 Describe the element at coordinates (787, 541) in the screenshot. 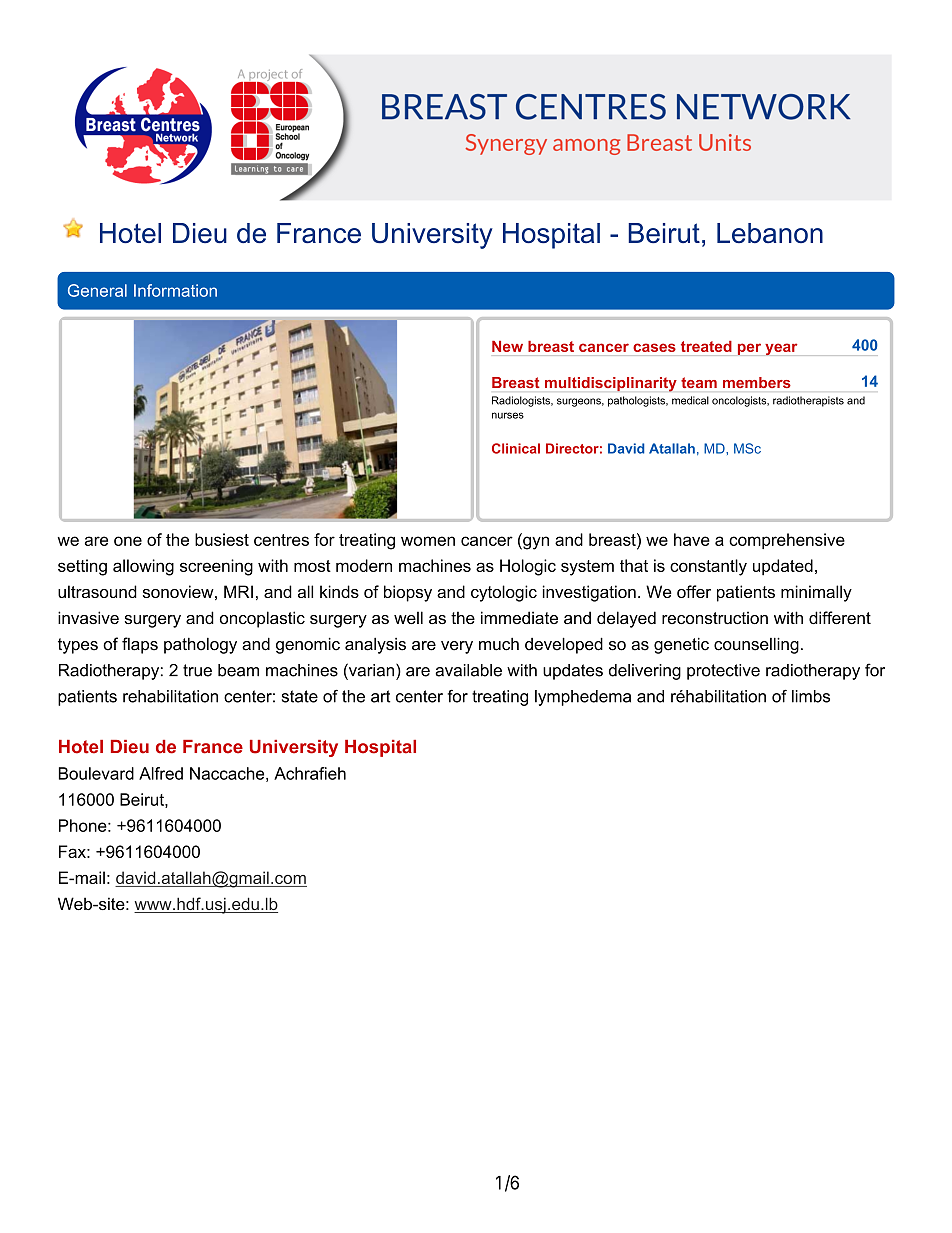

I see `comprehensive` at that location.
